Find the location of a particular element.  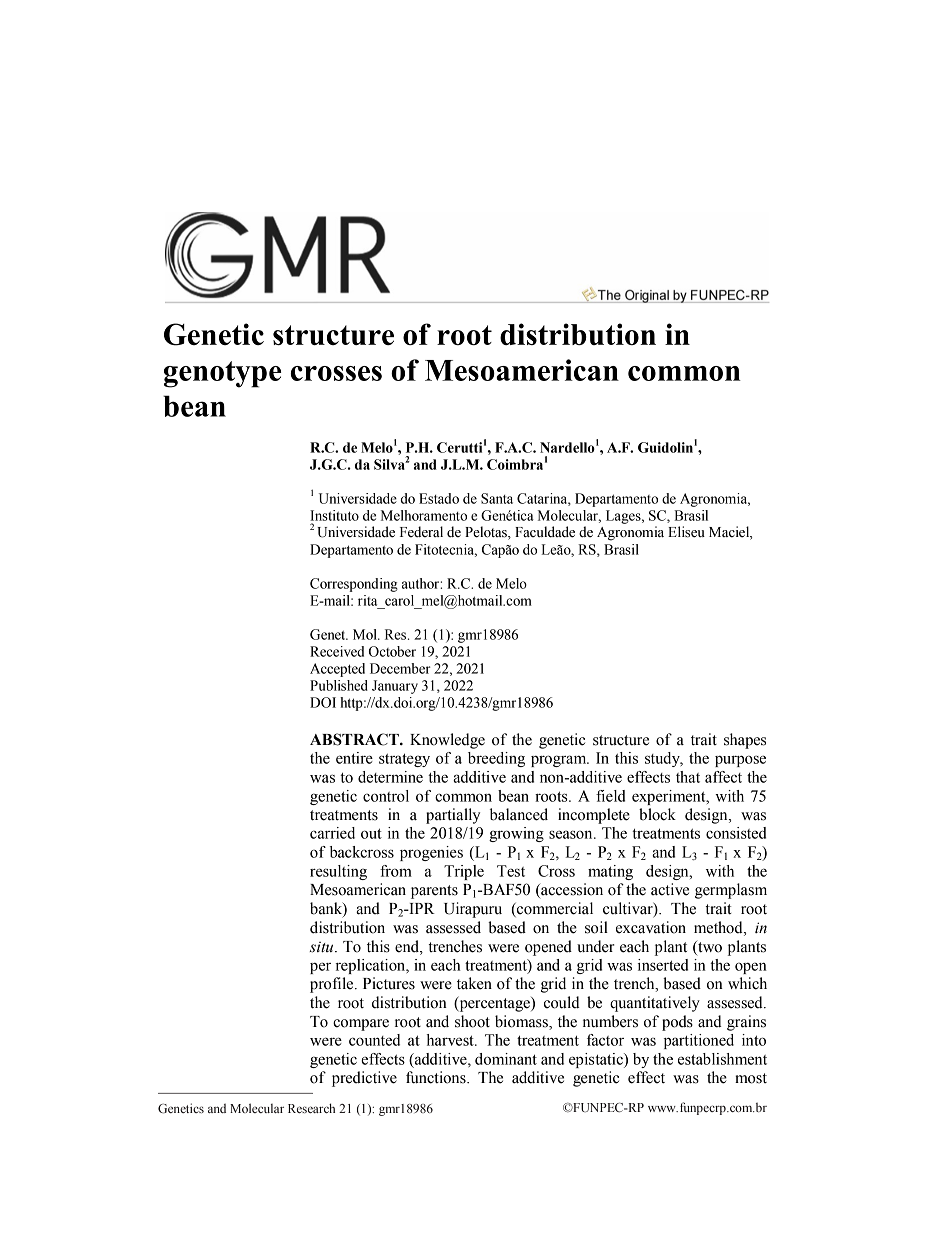

shapes is located at coordinates (745, 741).
